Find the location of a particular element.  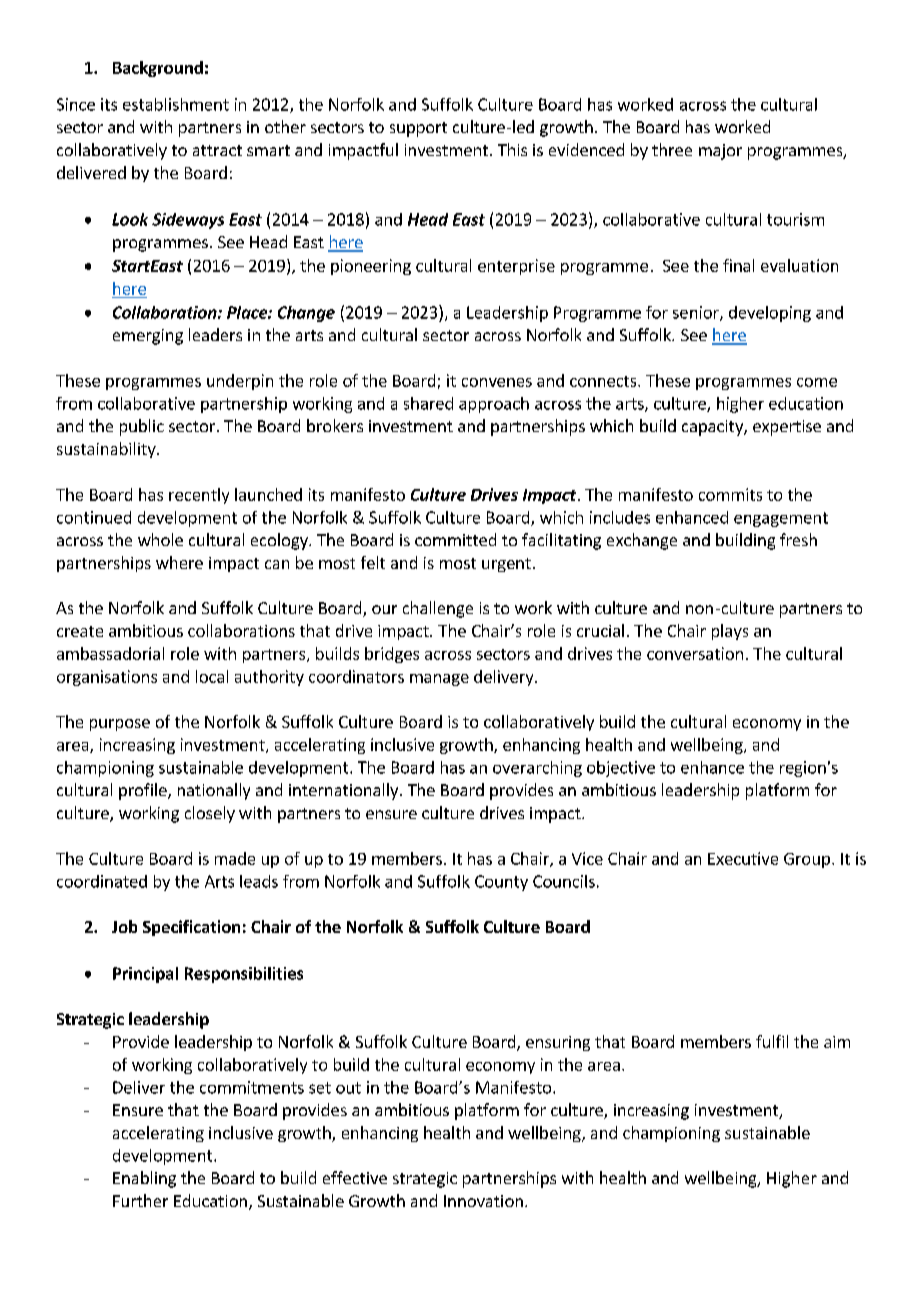

major is located at coordinates (720, 152).
